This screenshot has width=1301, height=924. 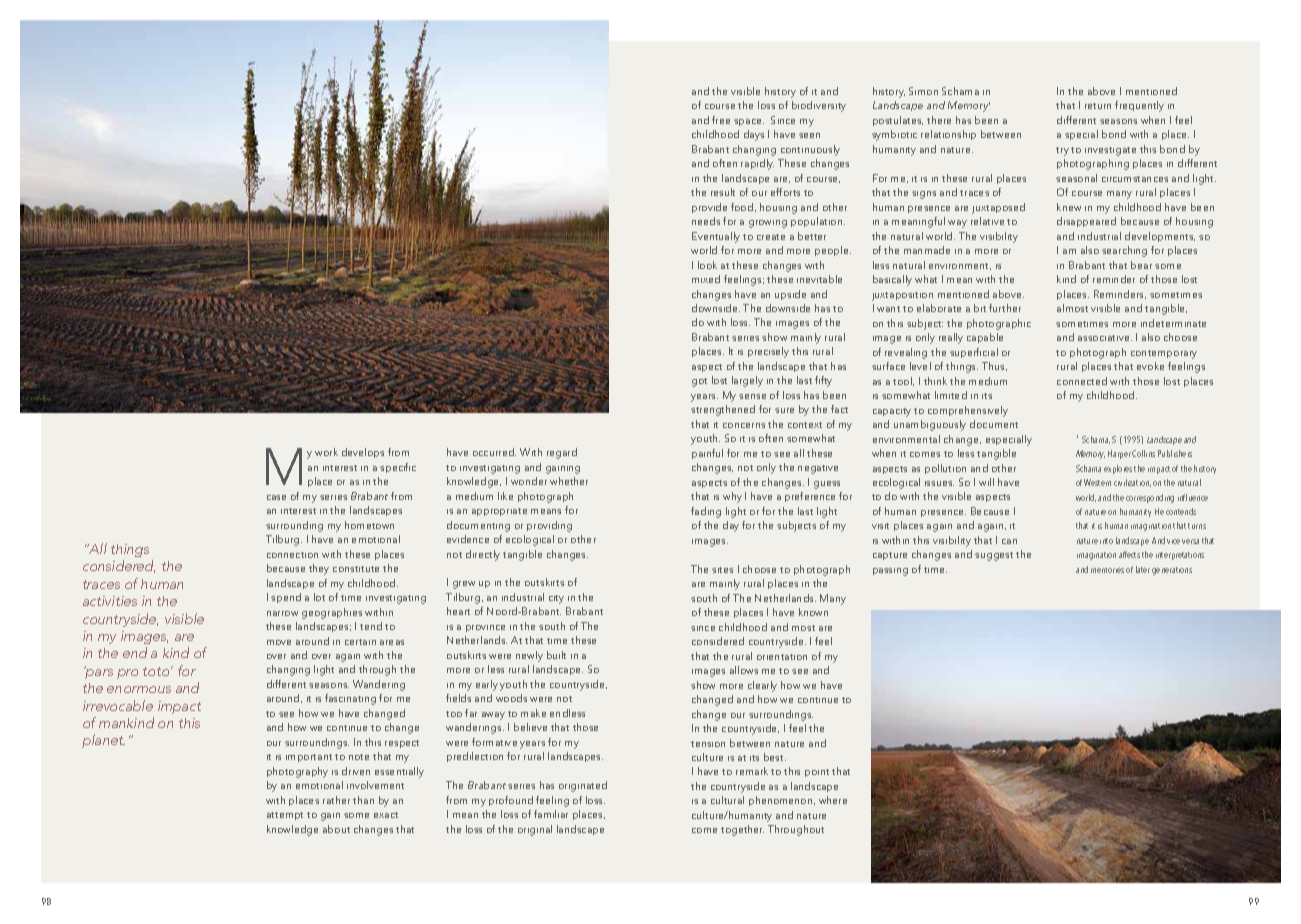 I want to click on searching, so click(x=1124, y=251).
